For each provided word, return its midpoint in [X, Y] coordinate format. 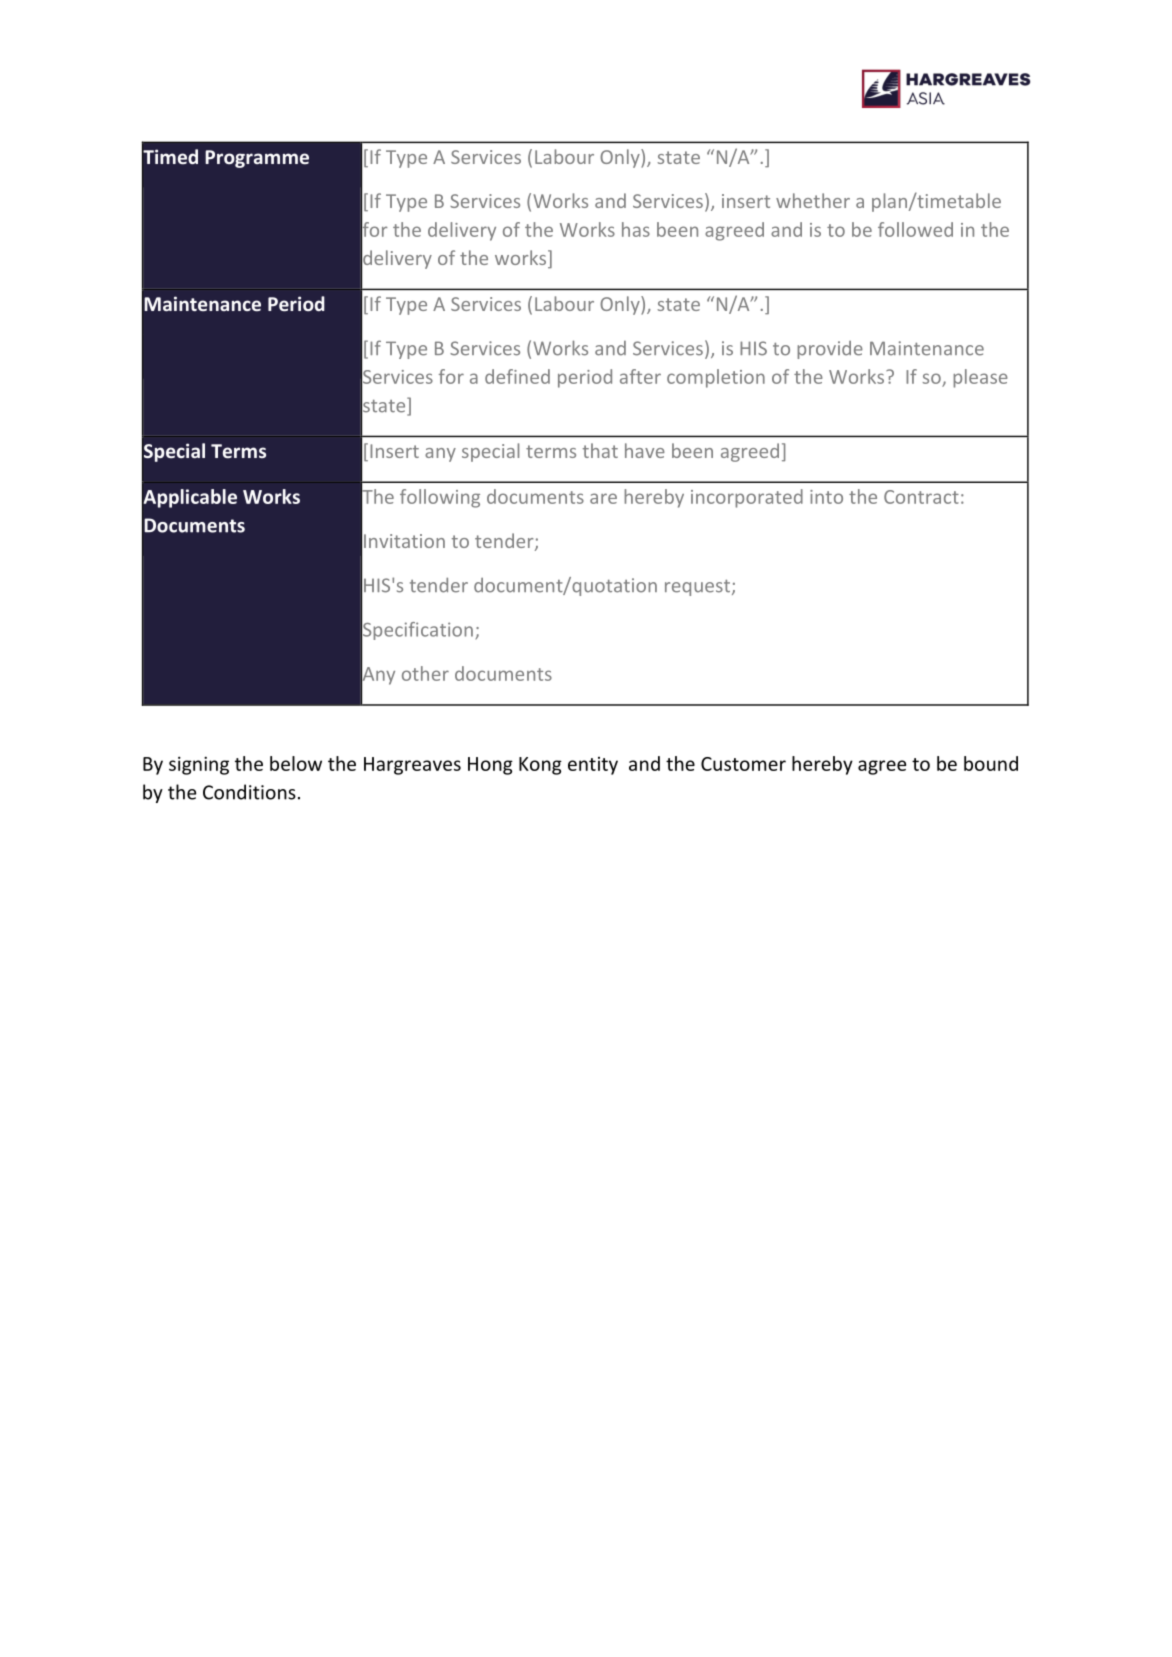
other [425, 673]
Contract [921, 497]
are [603, 498]
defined [517, 376]
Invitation [404, 541]
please [980, 378]
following [440, 498]
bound [991, 763]
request [699, 588]
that [600, 450]
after [640, 376]
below [296, 763]
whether [813, 200]
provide [830, 350]
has [636, 229]
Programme [257, 159]
